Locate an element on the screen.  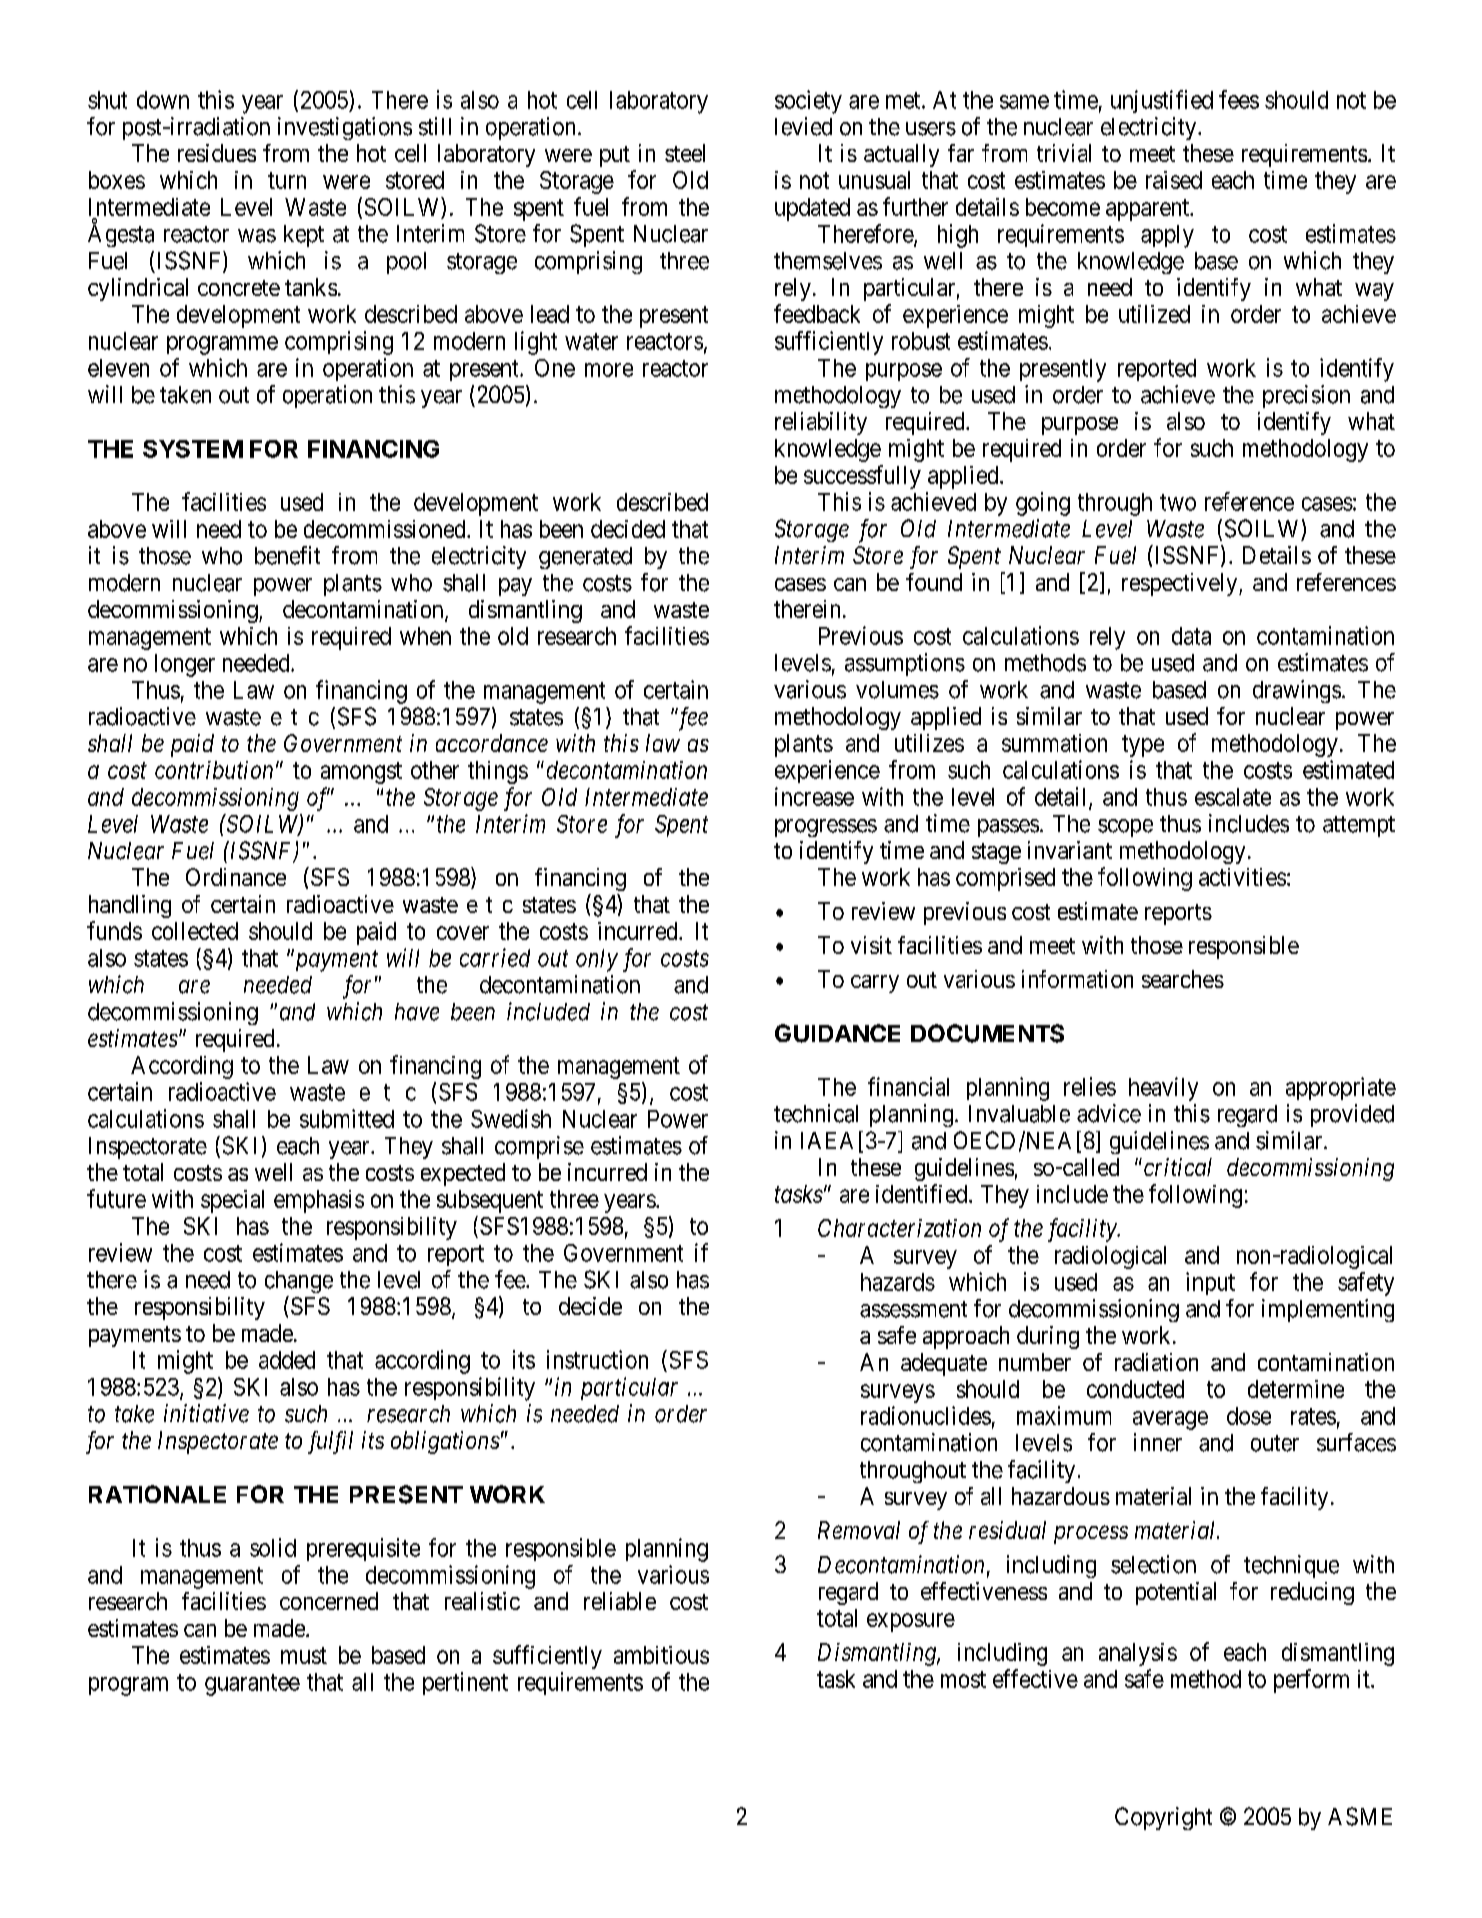
guarantee is located at coordinates (252, 1685).
